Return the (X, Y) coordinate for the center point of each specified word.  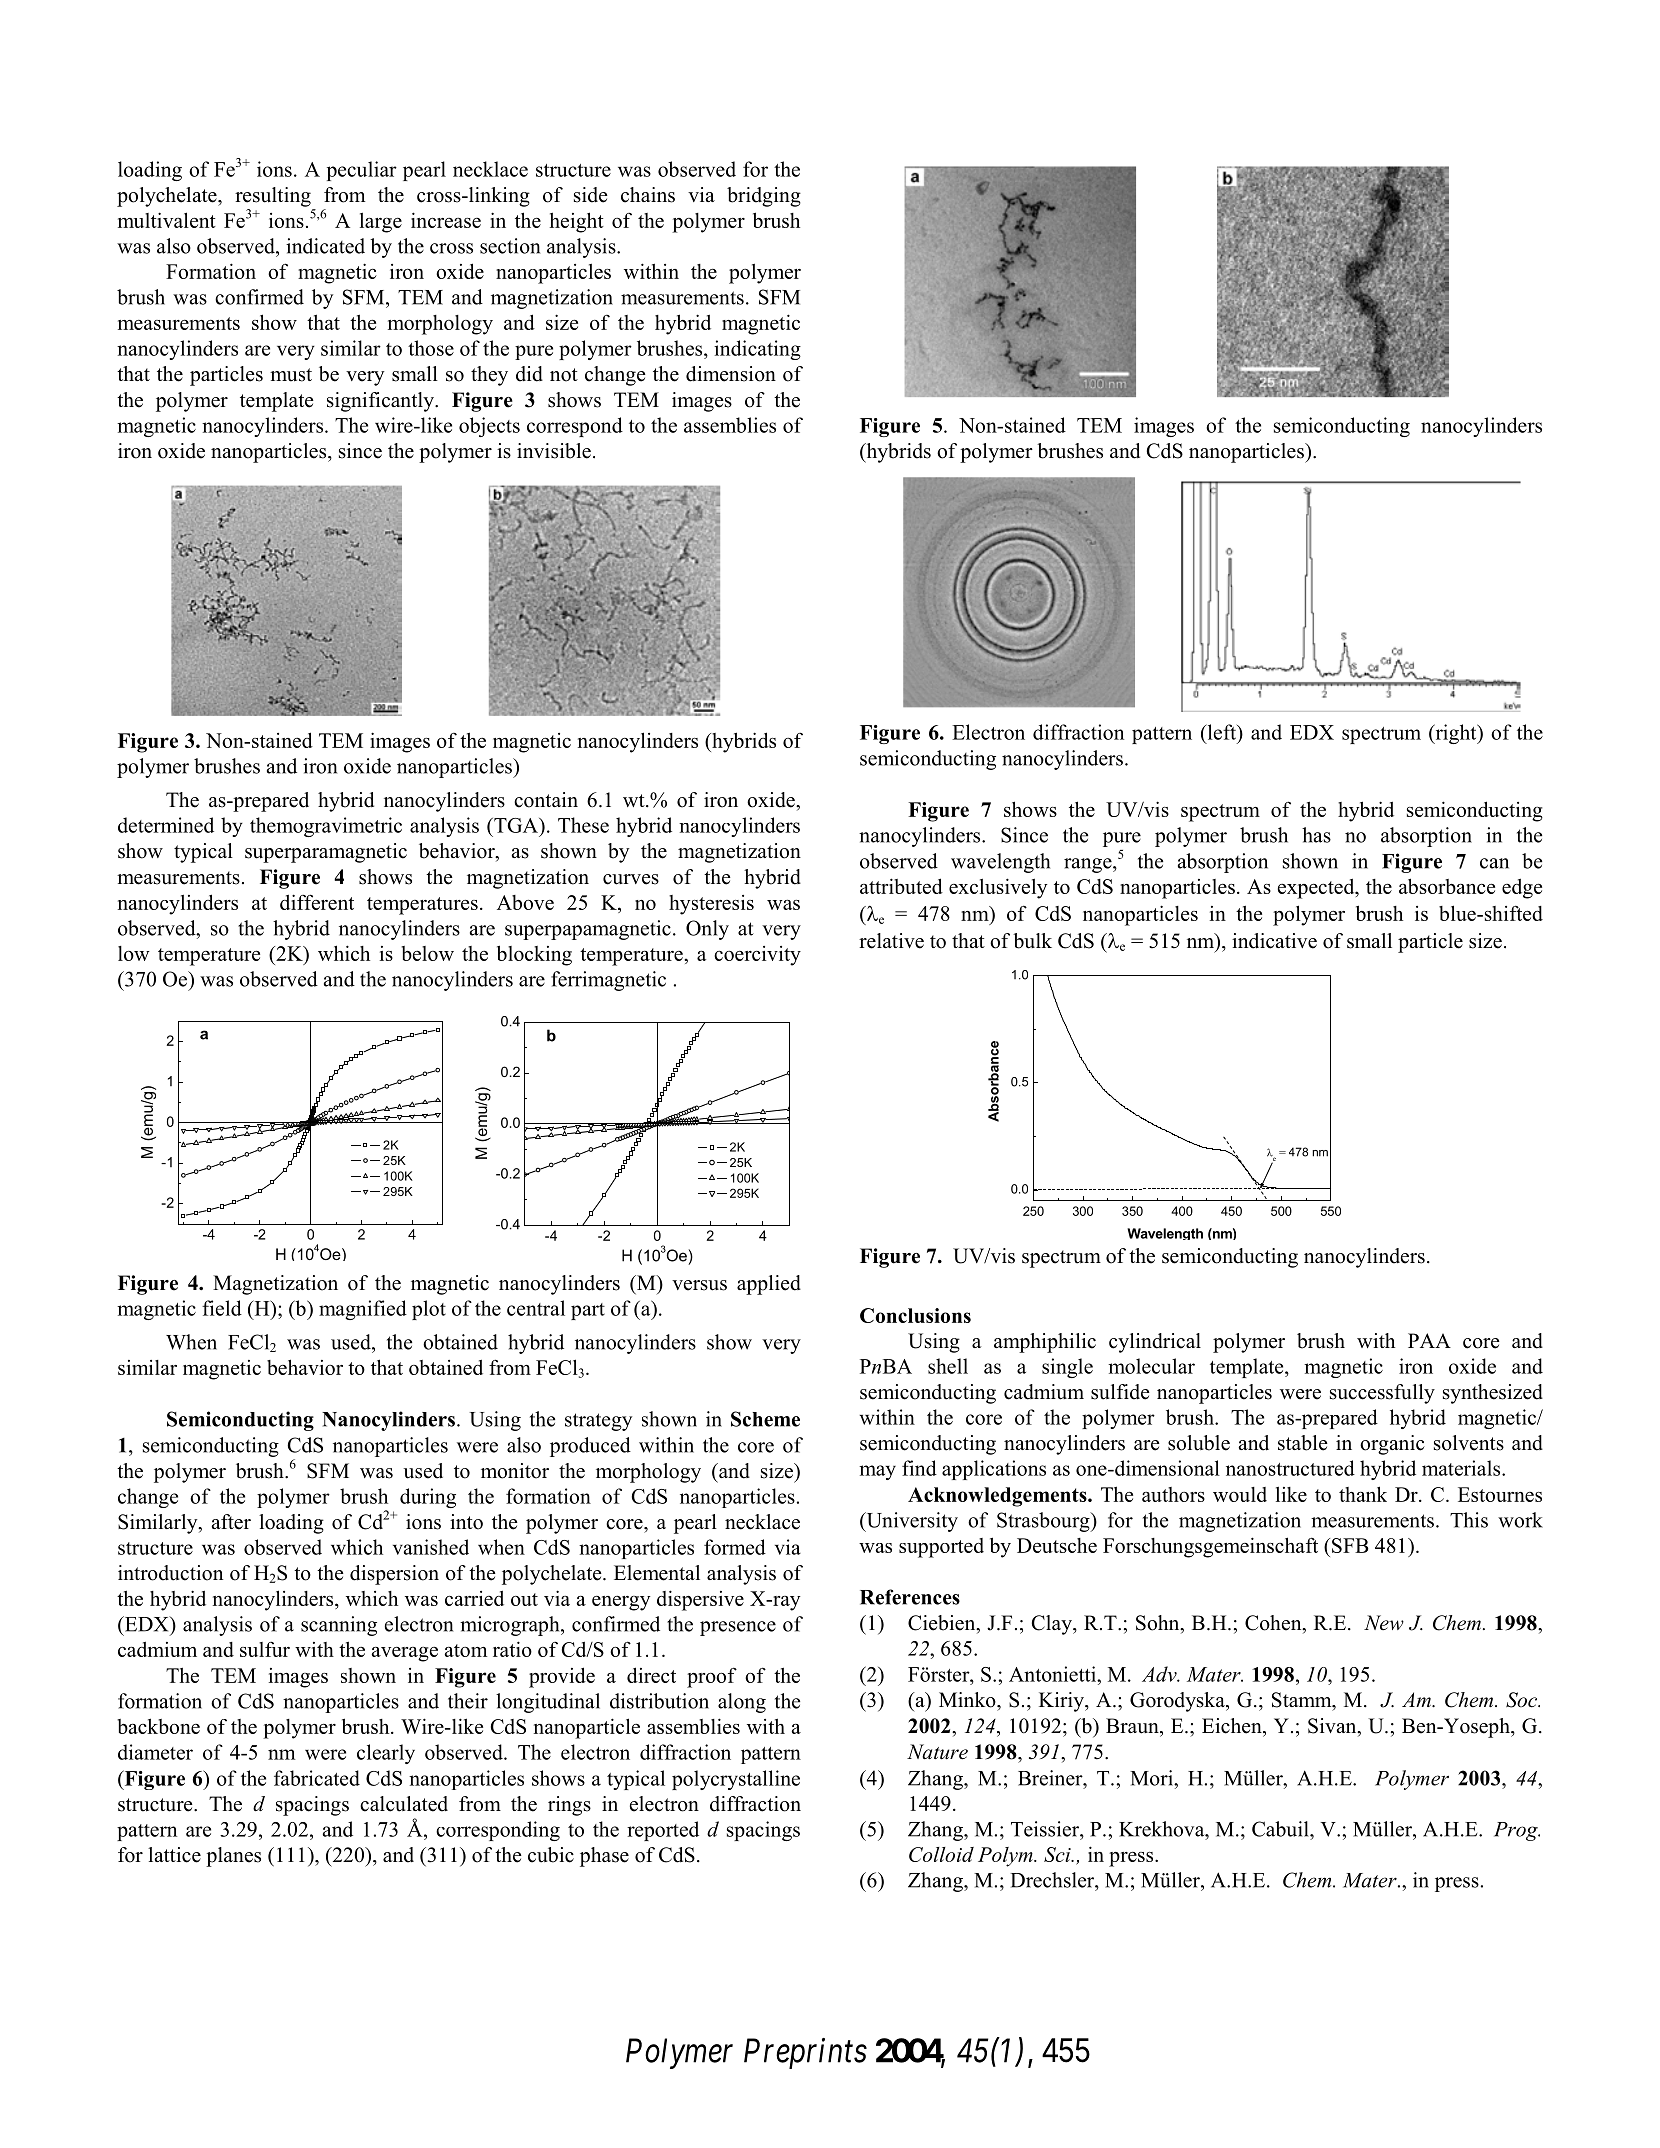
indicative (1274, 941)
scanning (339, 1626)
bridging (764, 197)
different (317, 902)
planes (233, 1857)
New (1384, 1622)
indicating (757, 350)
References (910, 1597)
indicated (325, 246)
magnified (363, 1310)
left (1221, 732)
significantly (381, 402)
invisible (554, 451)
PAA (1429, 1340)
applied (769, 1285)
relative (891, 941)
